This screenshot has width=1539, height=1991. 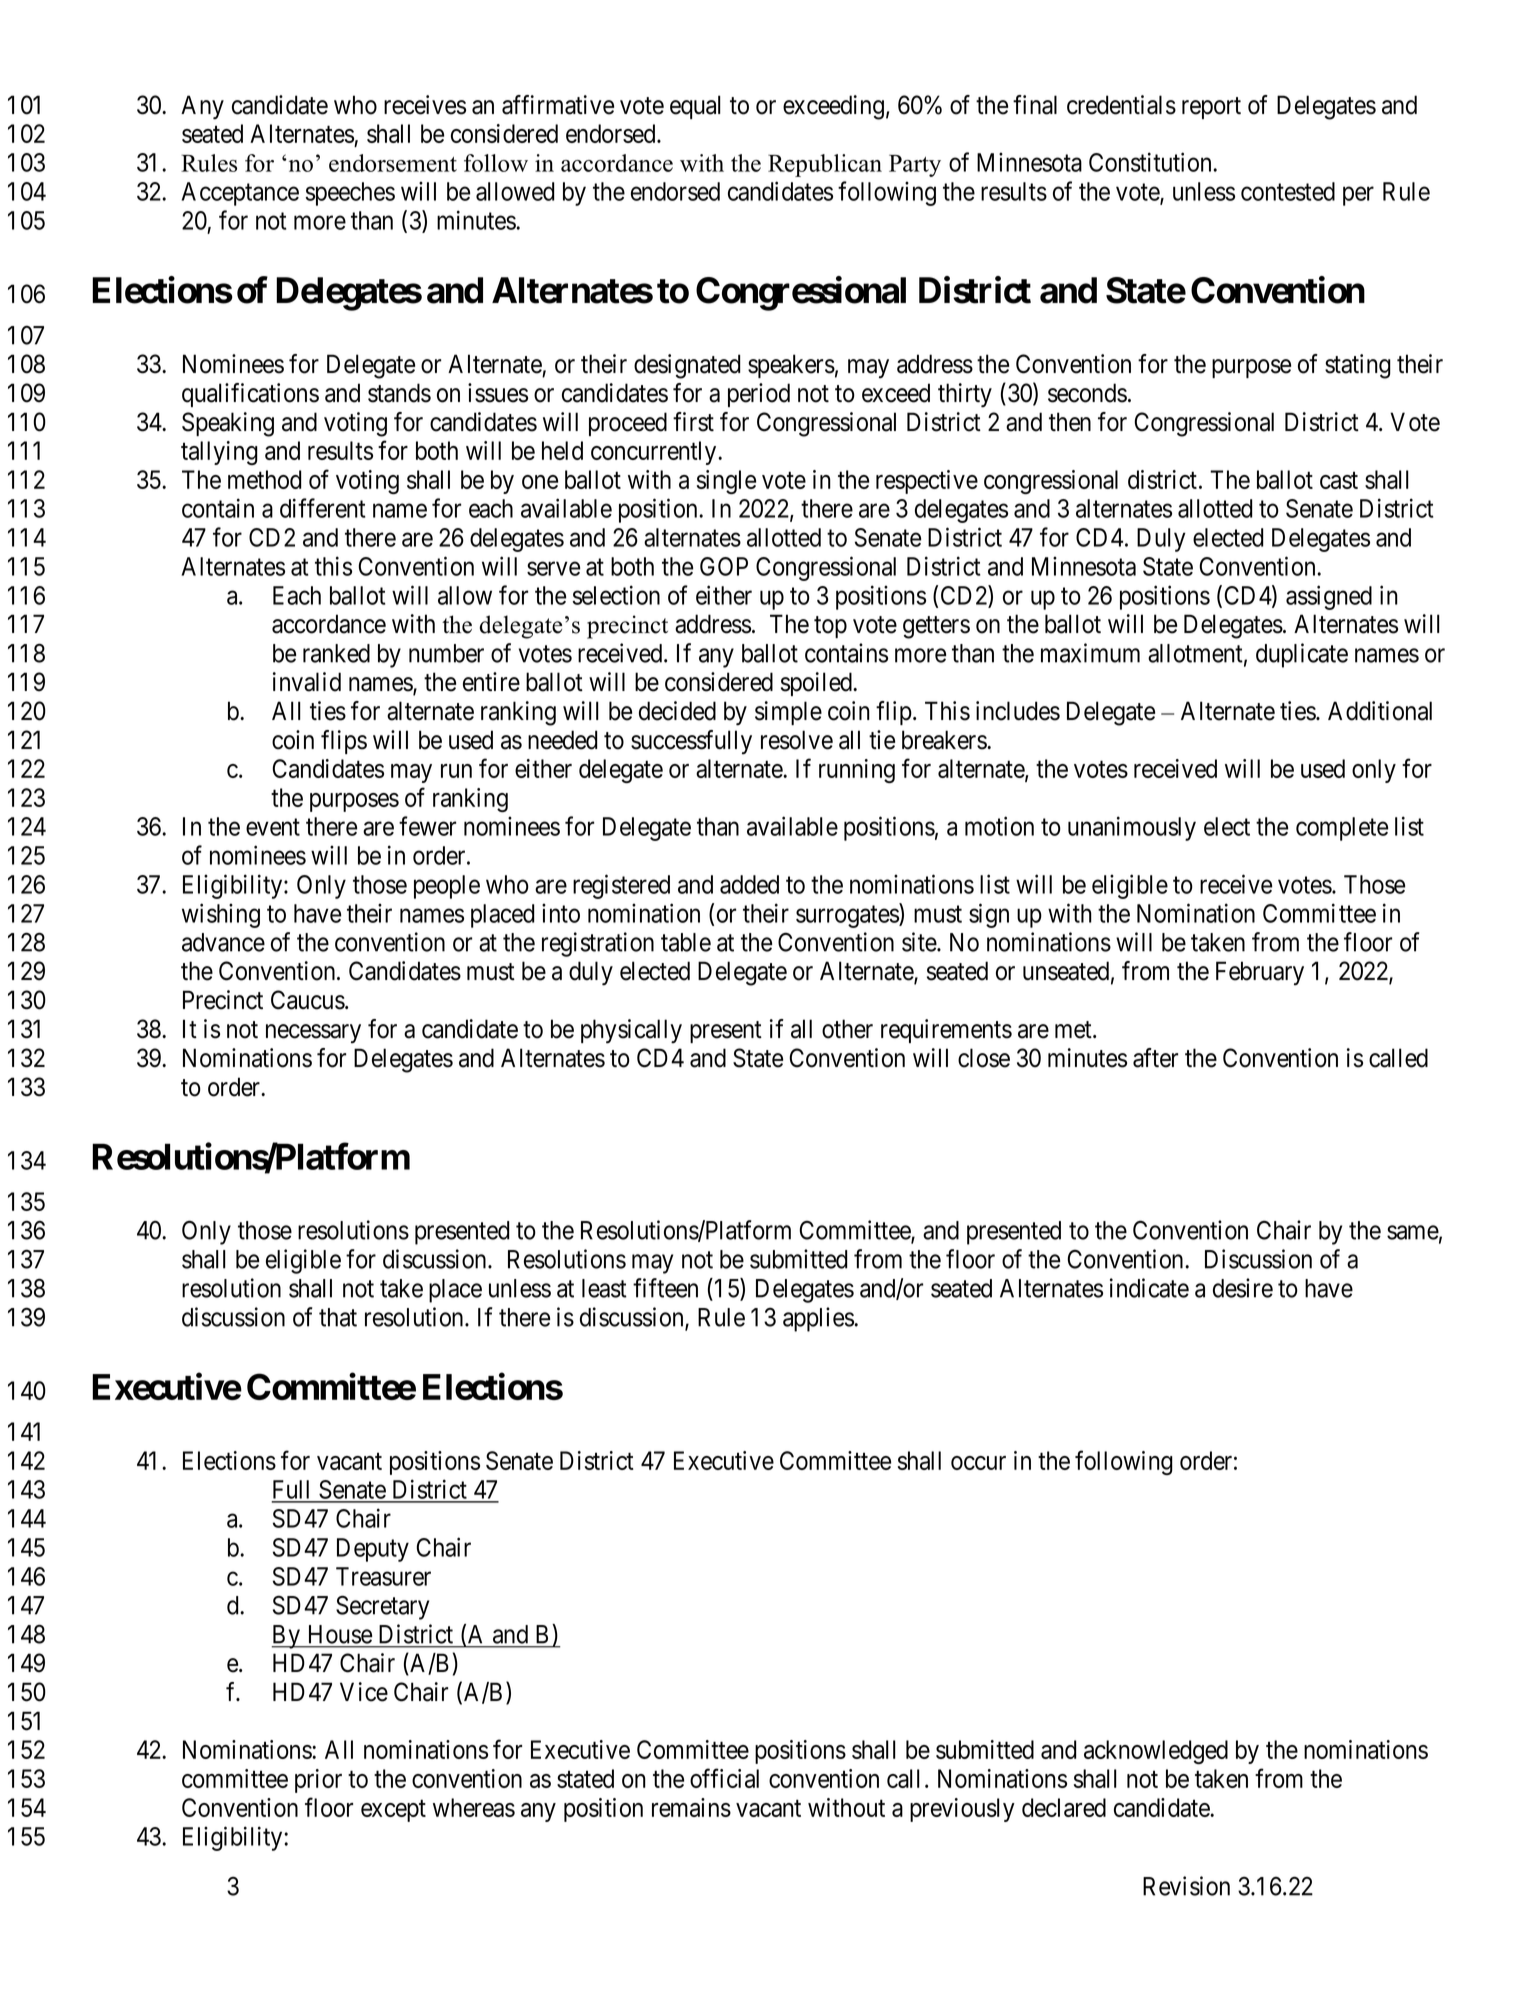 What do you see at coordinates (338, 1317) in the screenshot?
I see `that` at bounding box center [338, 1317].
